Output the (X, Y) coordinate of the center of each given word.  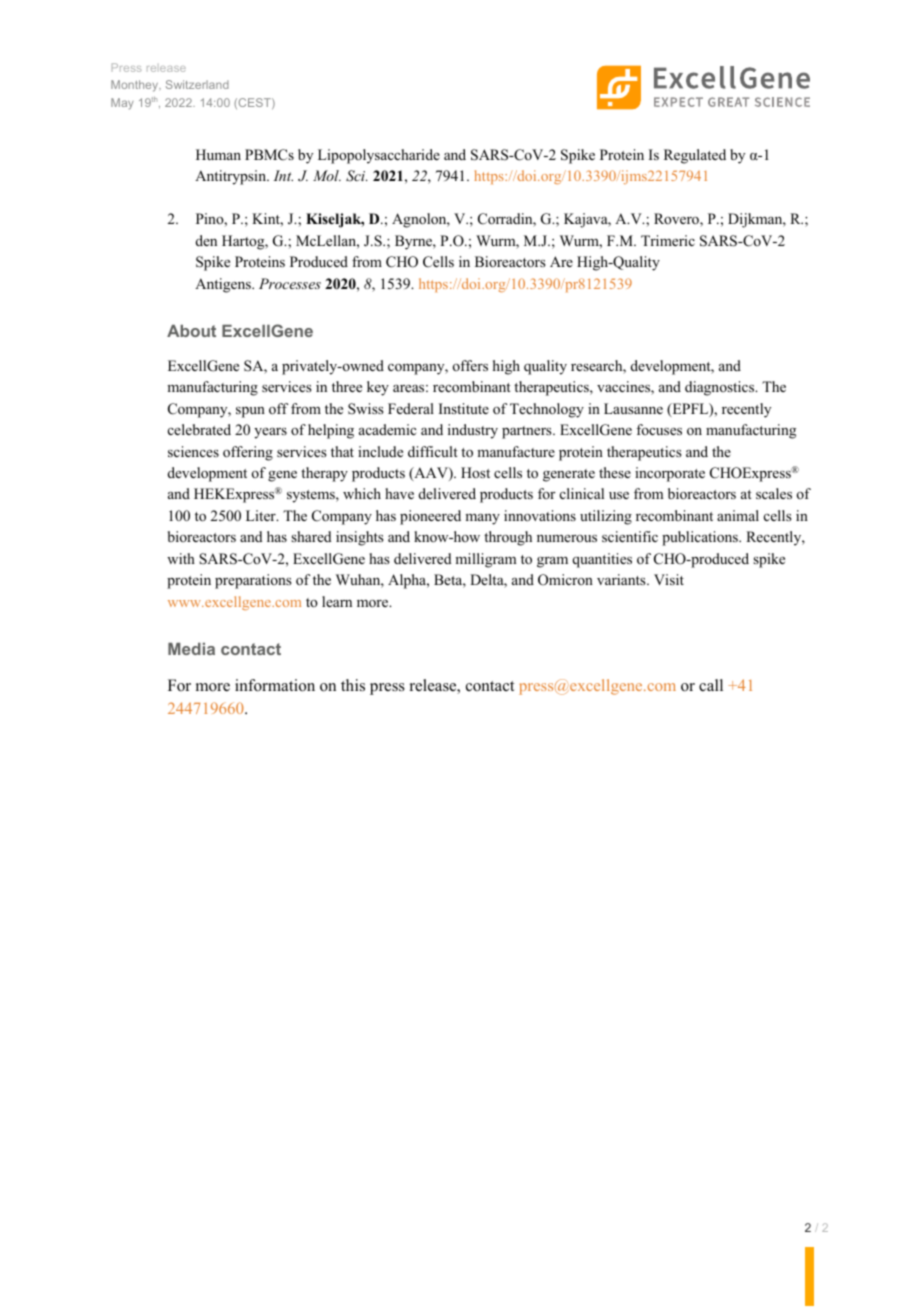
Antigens (224, 285)
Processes (290, 283)
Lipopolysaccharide (379, 156)
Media (191, 649)
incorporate (670, 474)
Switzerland (197, 84)
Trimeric (668, 240)
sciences (193, 451)
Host (475, 472)
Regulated (695, 156)
